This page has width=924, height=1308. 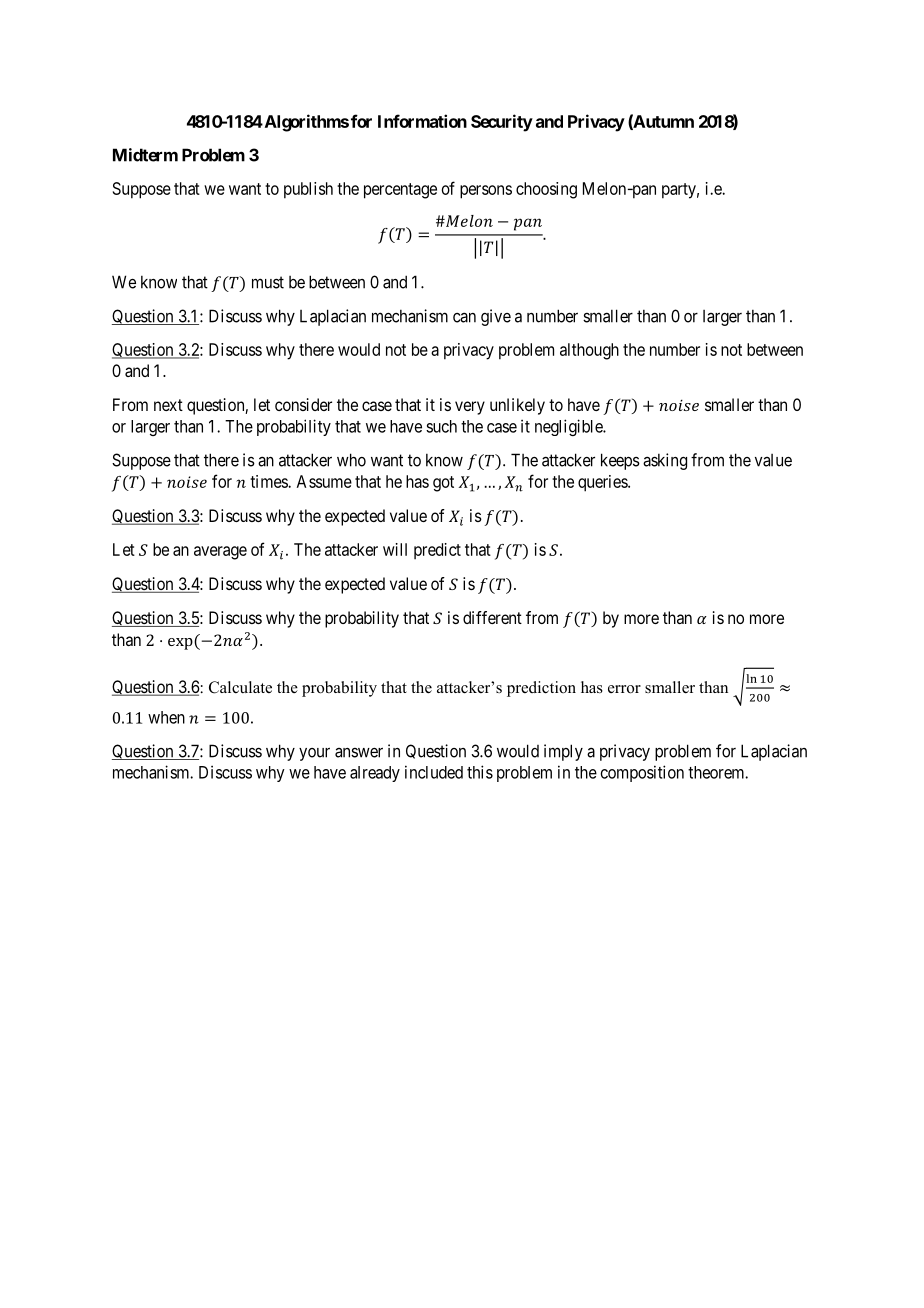 What do you see at coordinates (220, 553) in the page?
I see `average` at bounding box center [220, 553].
